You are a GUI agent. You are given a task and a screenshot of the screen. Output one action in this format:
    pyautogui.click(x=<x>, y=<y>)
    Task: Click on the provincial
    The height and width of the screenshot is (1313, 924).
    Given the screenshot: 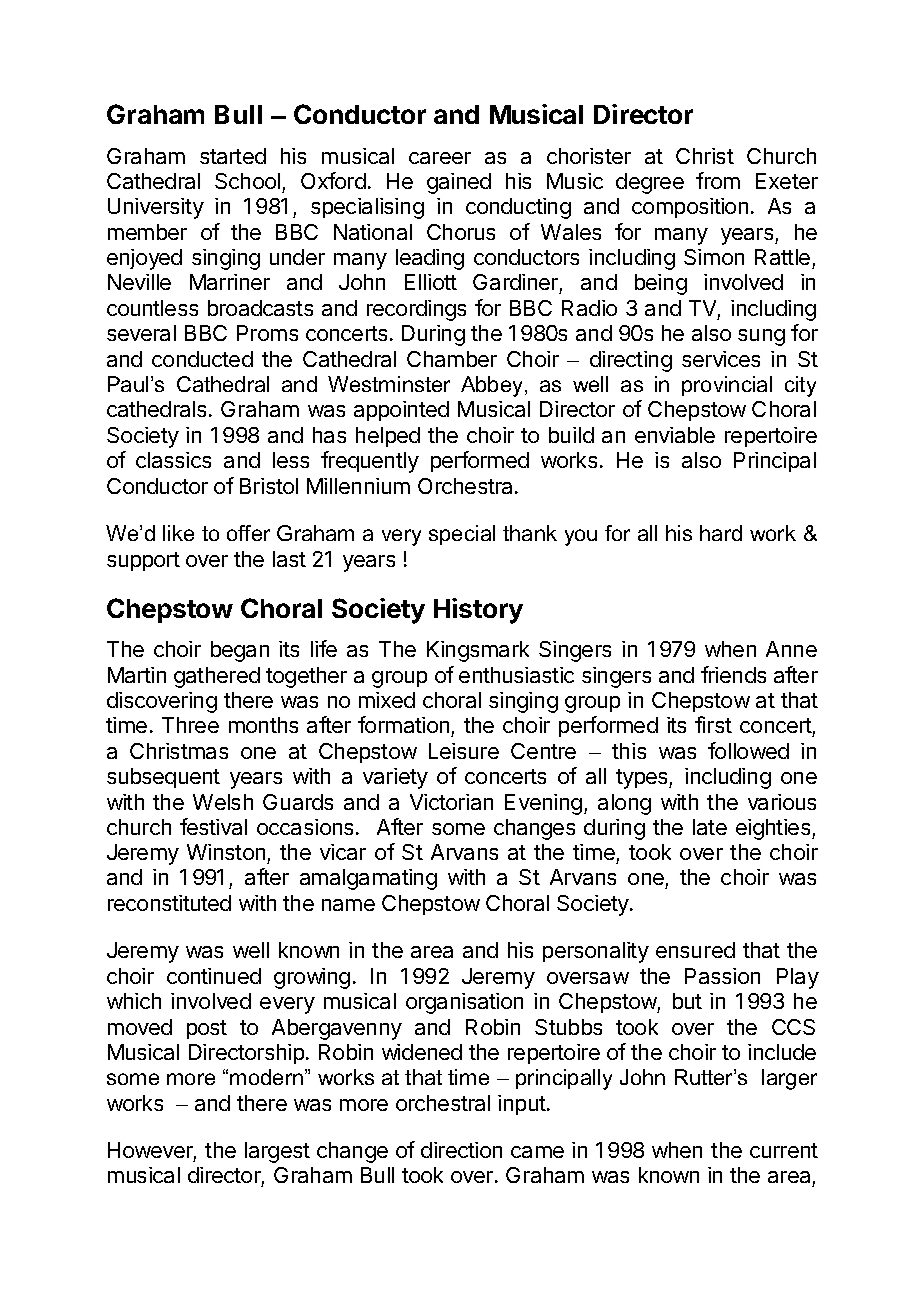 What is the action you would take?
    pyautogui.click(x=727, y=386)
